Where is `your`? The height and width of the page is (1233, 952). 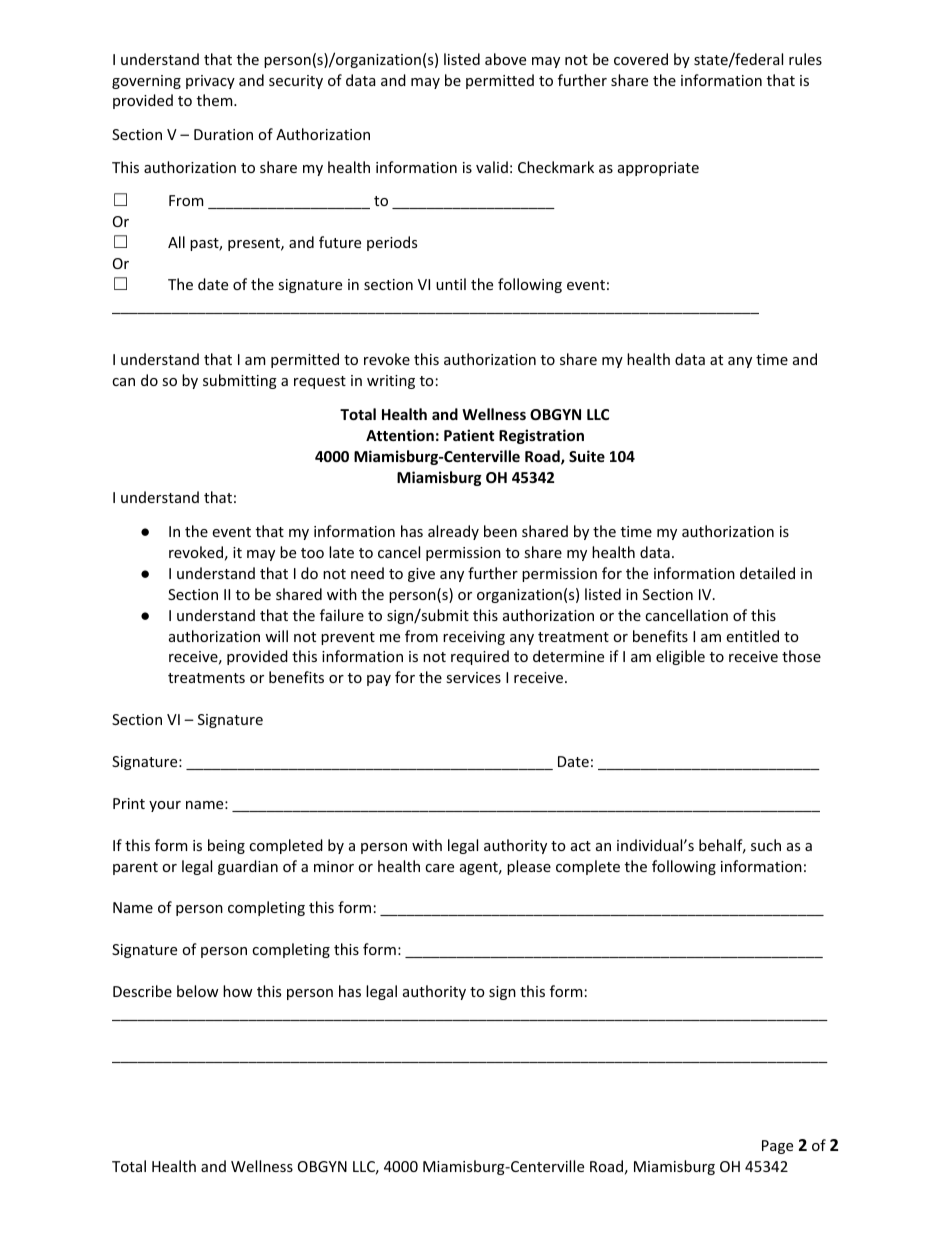
your is located at coordinates (165, 806).
